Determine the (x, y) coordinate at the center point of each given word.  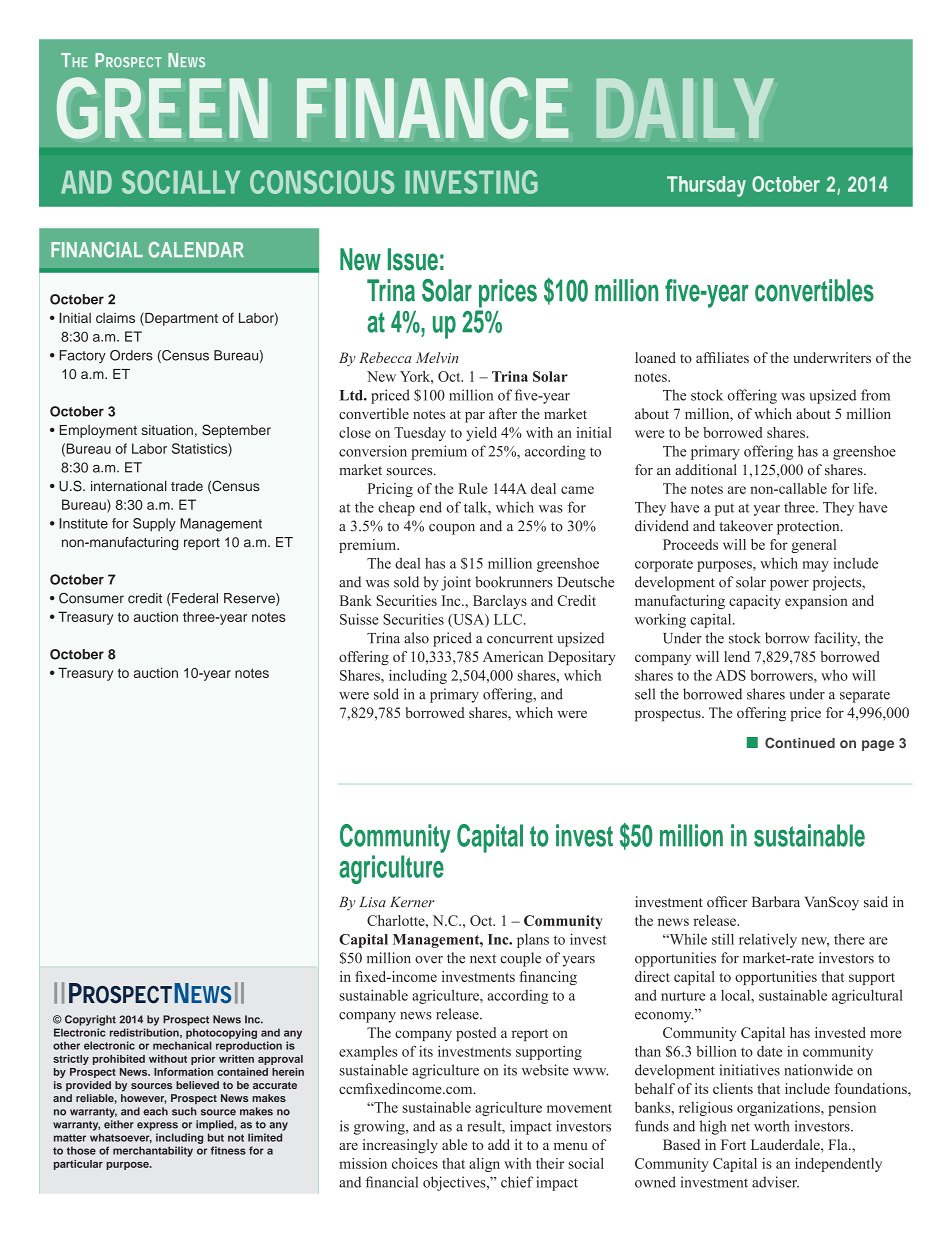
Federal (195, 598)
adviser (775, 1182)
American (513, 656)
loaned (655, 357)
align (484, 1165)
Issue (413, 259)
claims (115, 318)
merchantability (153, 1151)
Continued (800, 743)
